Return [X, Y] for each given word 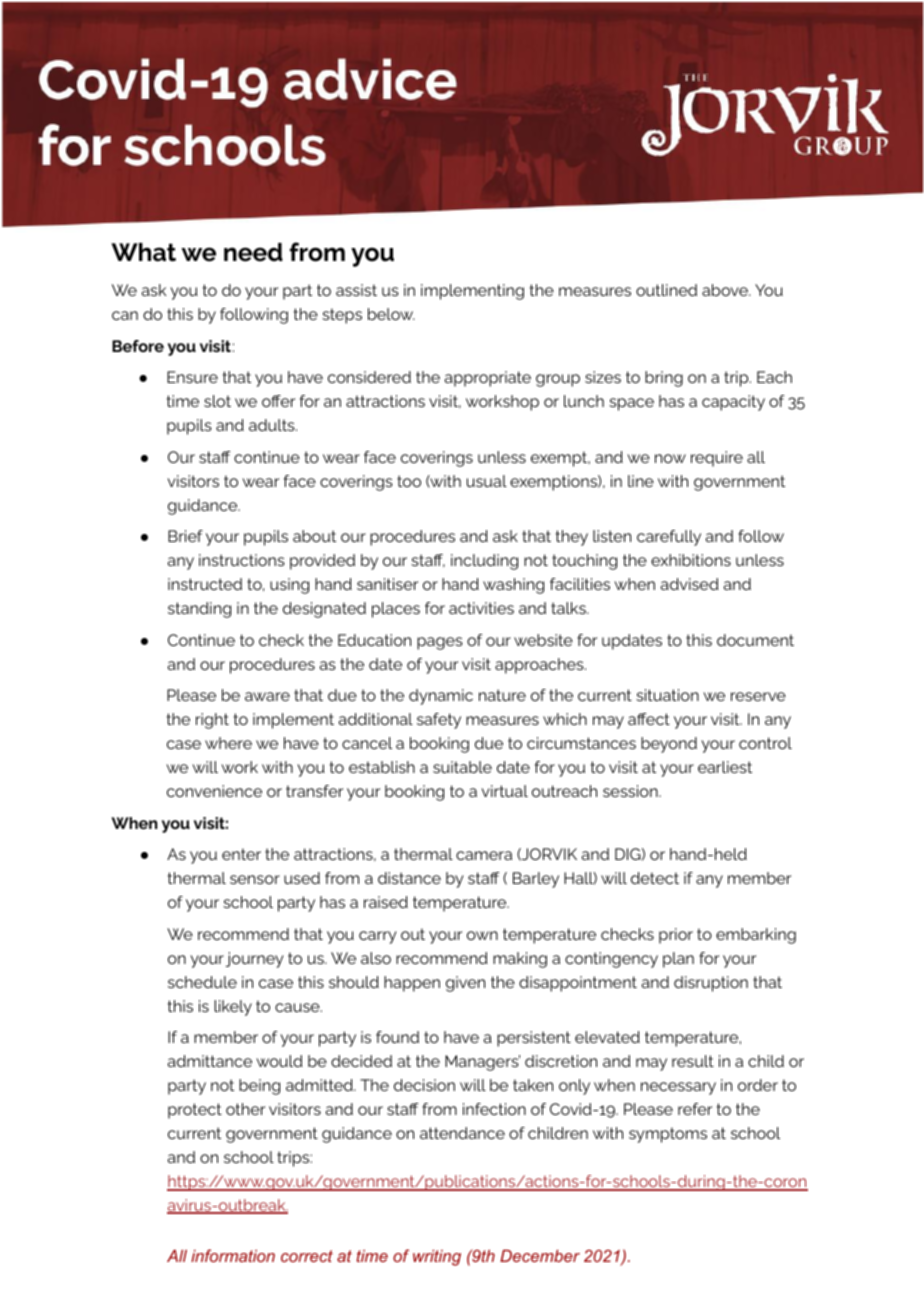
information [233, 1255]
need [253, 252]
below [391, 314]
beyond [669, 745]
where [228, 743]
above [726, 290]
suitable [462, 767]
